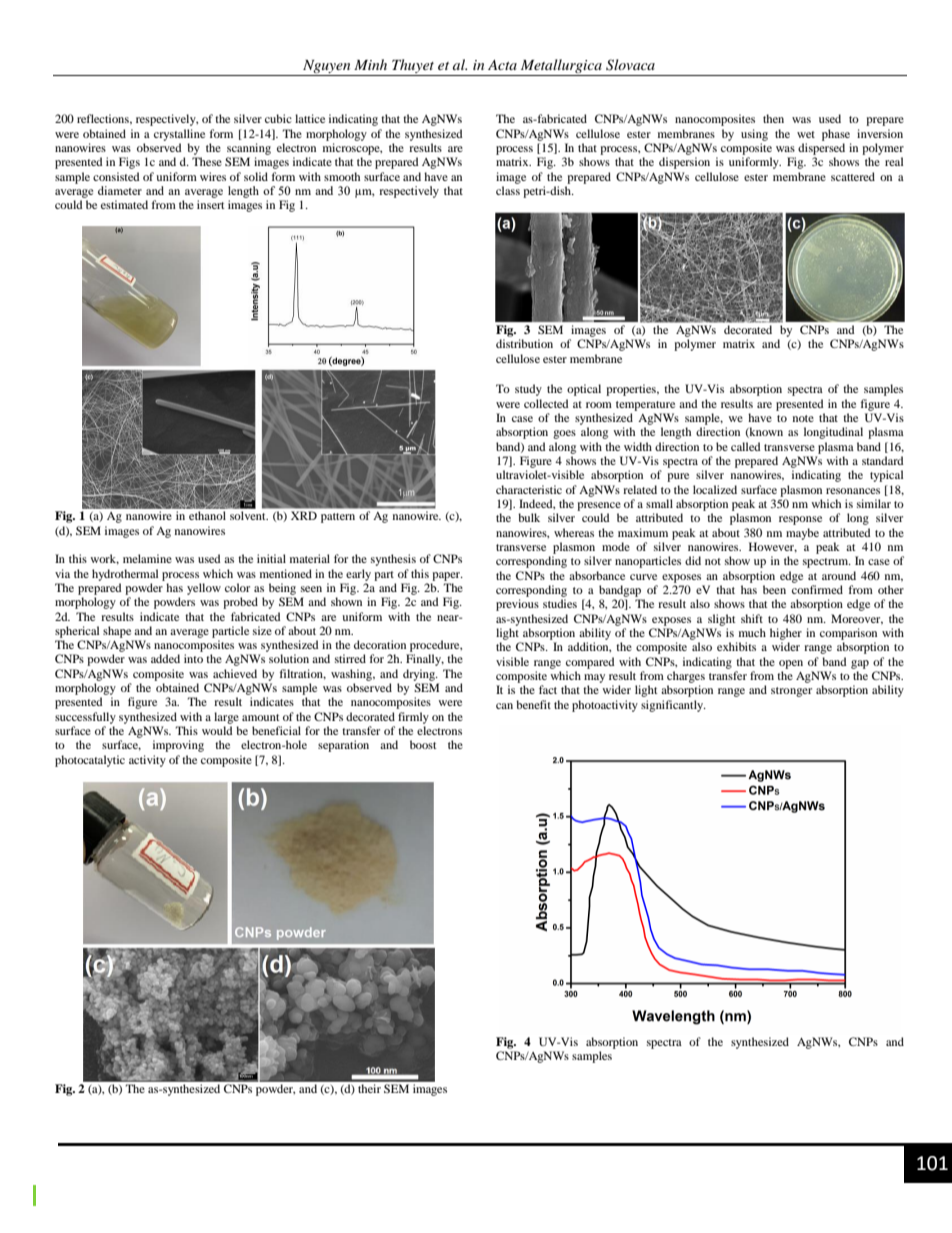  What do you see at coordinates (774, 589) in the image?
I see `been` at bounding box center [774, 589].
